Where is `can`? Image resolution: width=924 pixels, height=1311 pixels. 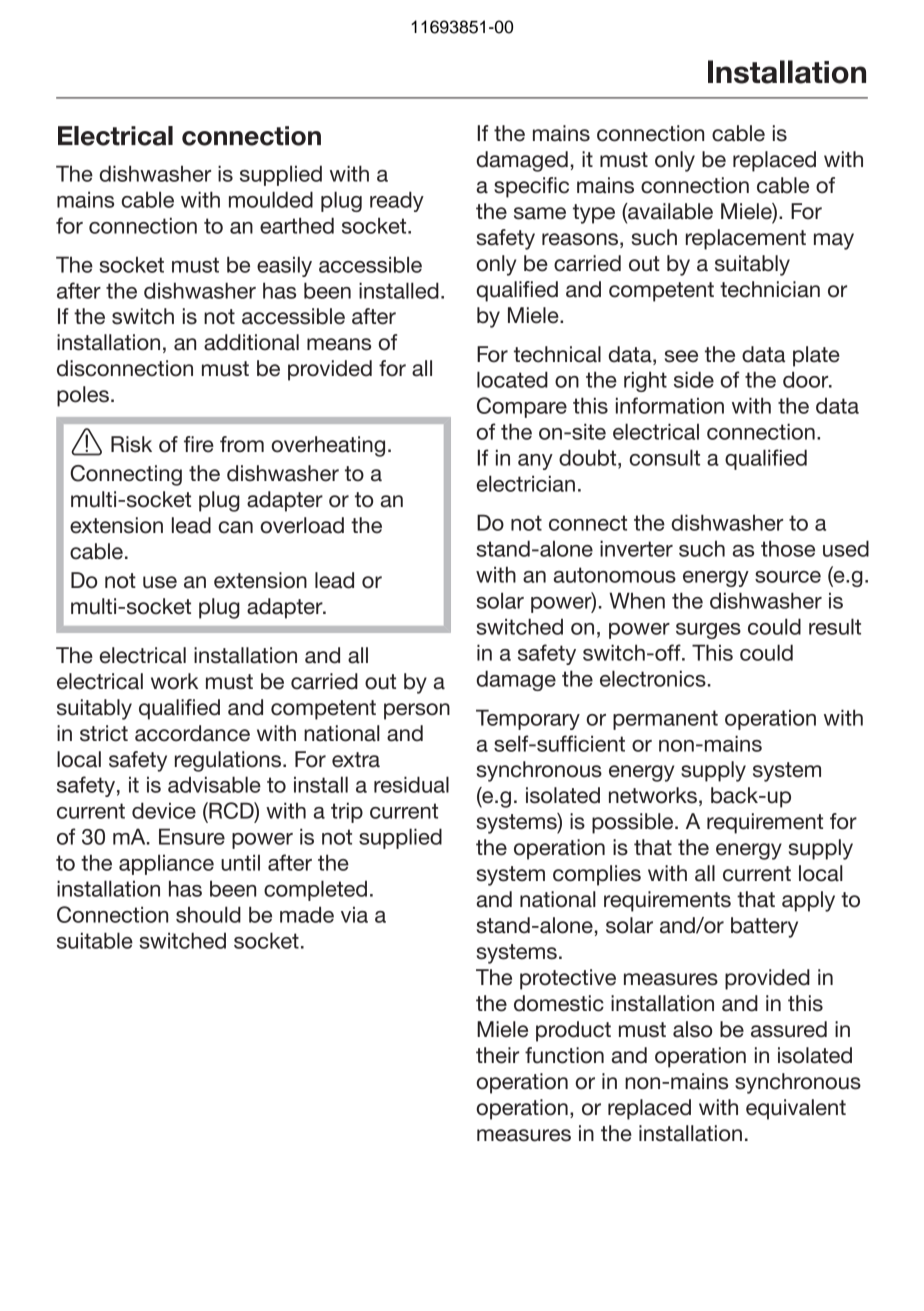 can is located at coordinates (235, 527).
